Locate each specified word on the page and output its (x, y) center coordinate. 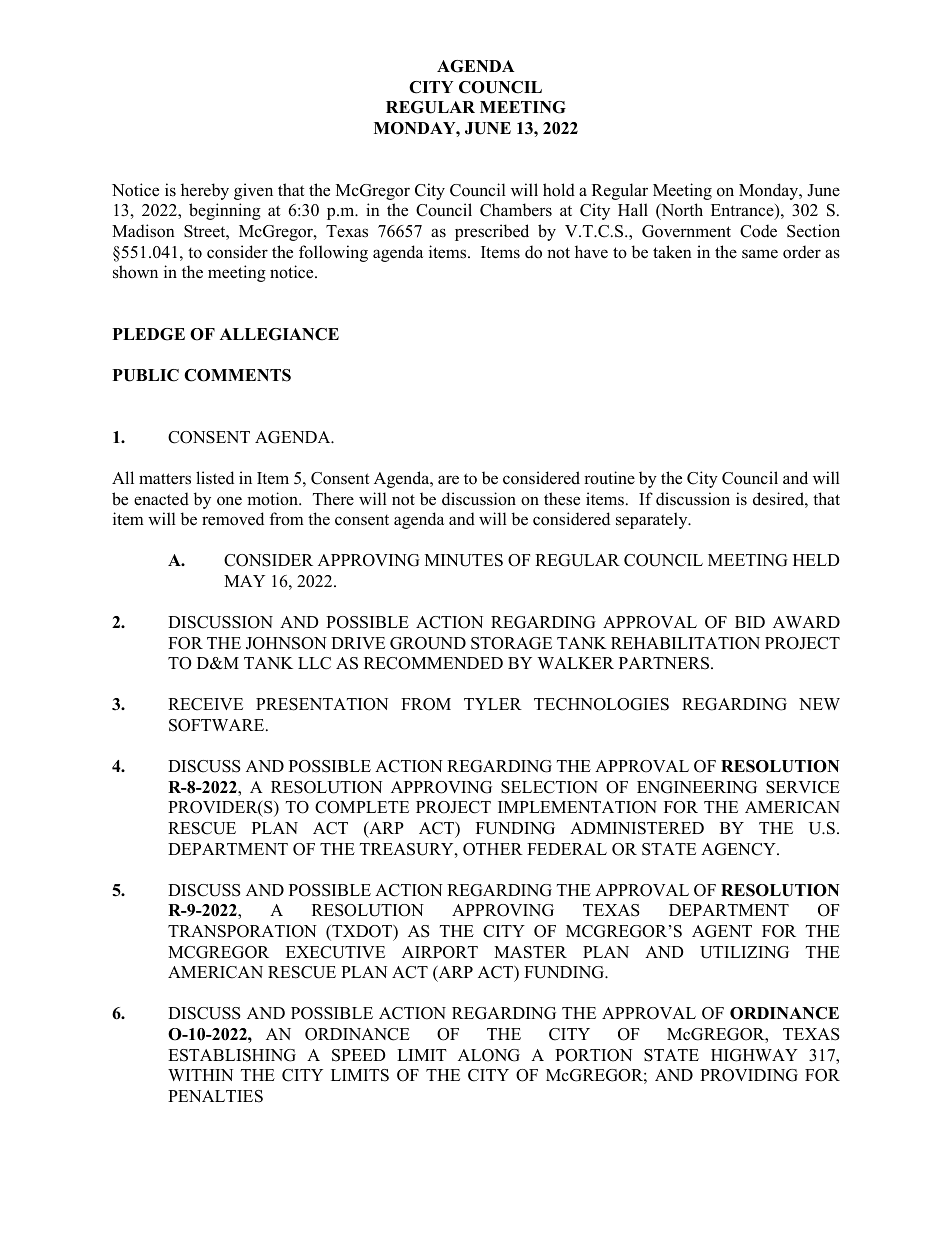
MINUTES (464, 560)
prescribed (492, 232)
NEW (819, 704)
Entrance (743, 211)
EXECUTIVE (335, 952)
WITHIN (200, 1075)
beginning (225, 211)
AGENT (722, 931)
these (562, 499)
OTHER (493, 849)
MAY (244, 581)
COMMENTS (237, 375)
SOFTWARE (218, 725)
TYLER (493, 704)
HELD (816, 560)
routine (609, 478)
